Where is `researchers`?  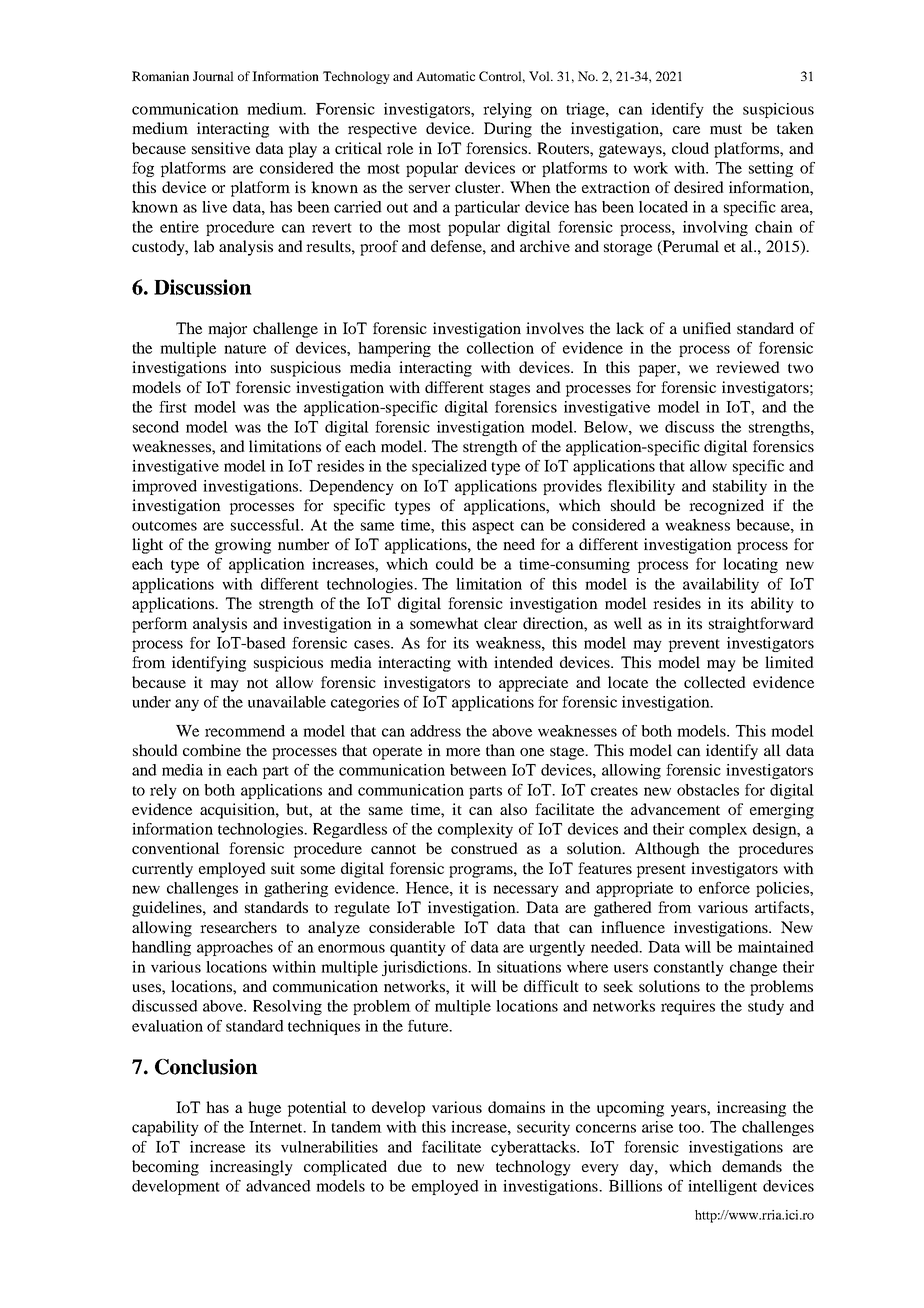 researchers is located at coordinates (238, 927).
